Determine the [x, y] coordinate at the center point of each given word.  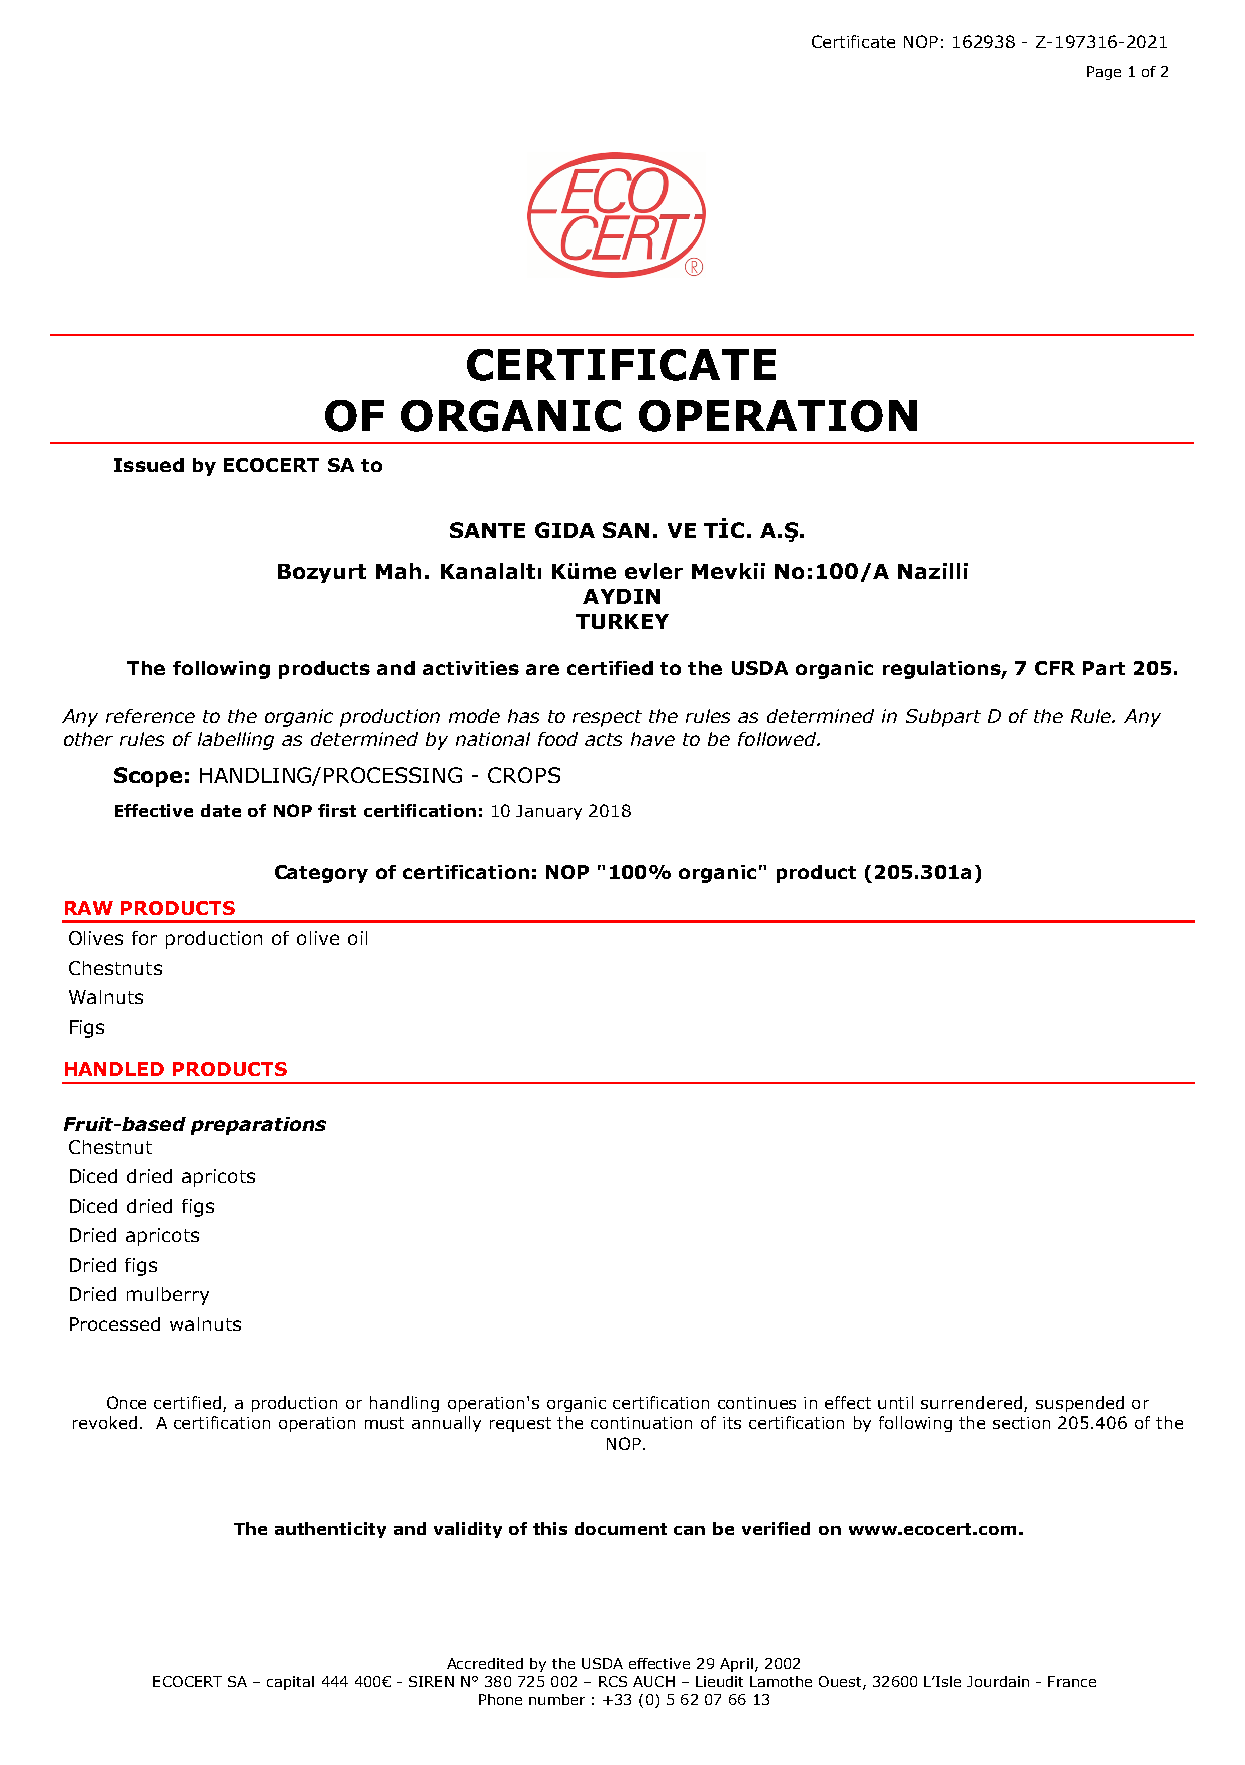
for [144, 938]
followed [778, 739]
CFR [1055, 668]
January [549, 812]
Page [1104, 73]
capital [290, 1683]
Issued [149, 465]
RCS [613, 1681]
